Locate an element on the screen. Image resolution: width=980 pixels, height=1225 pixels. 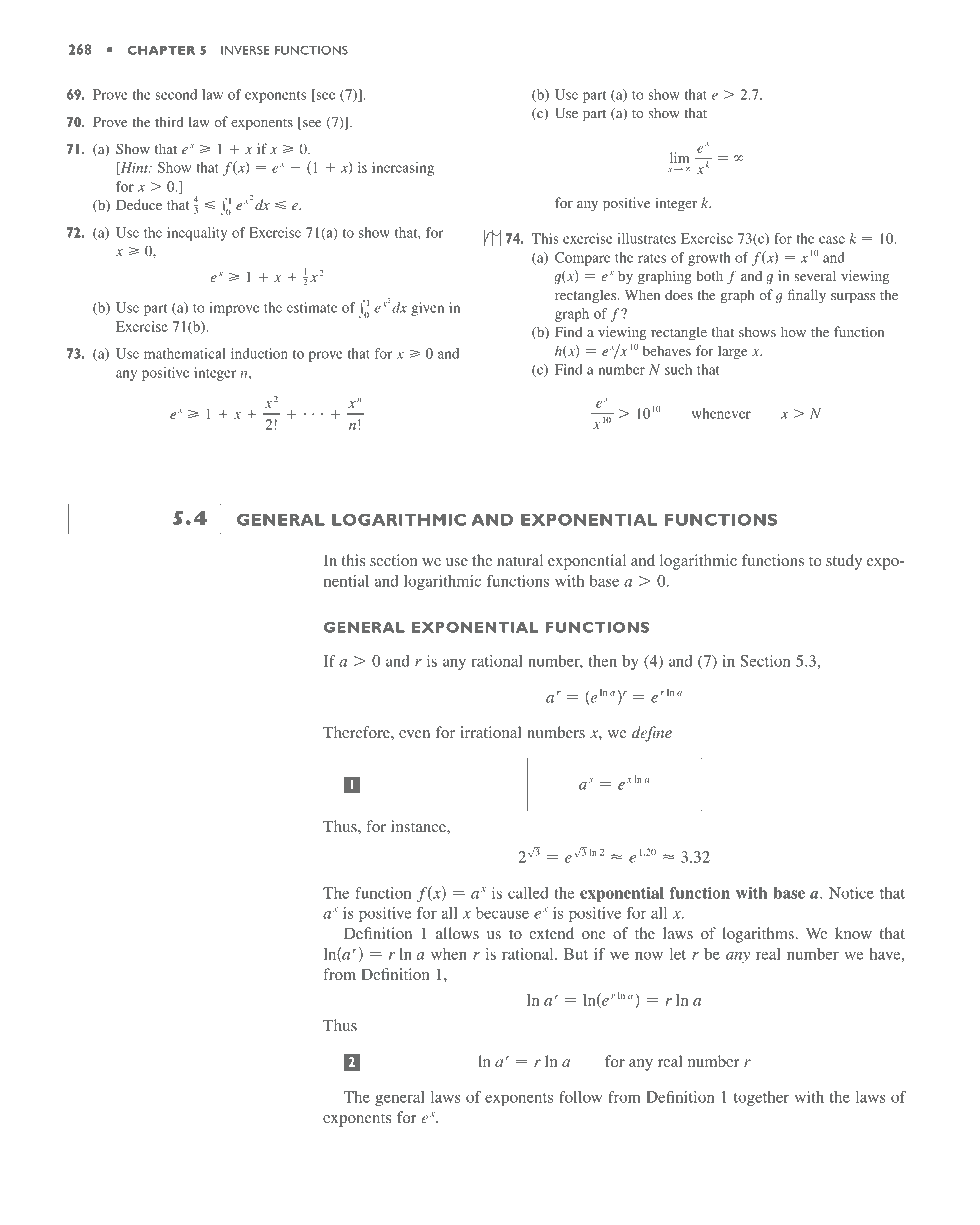
follow is located at coordinates (580, 1097).
